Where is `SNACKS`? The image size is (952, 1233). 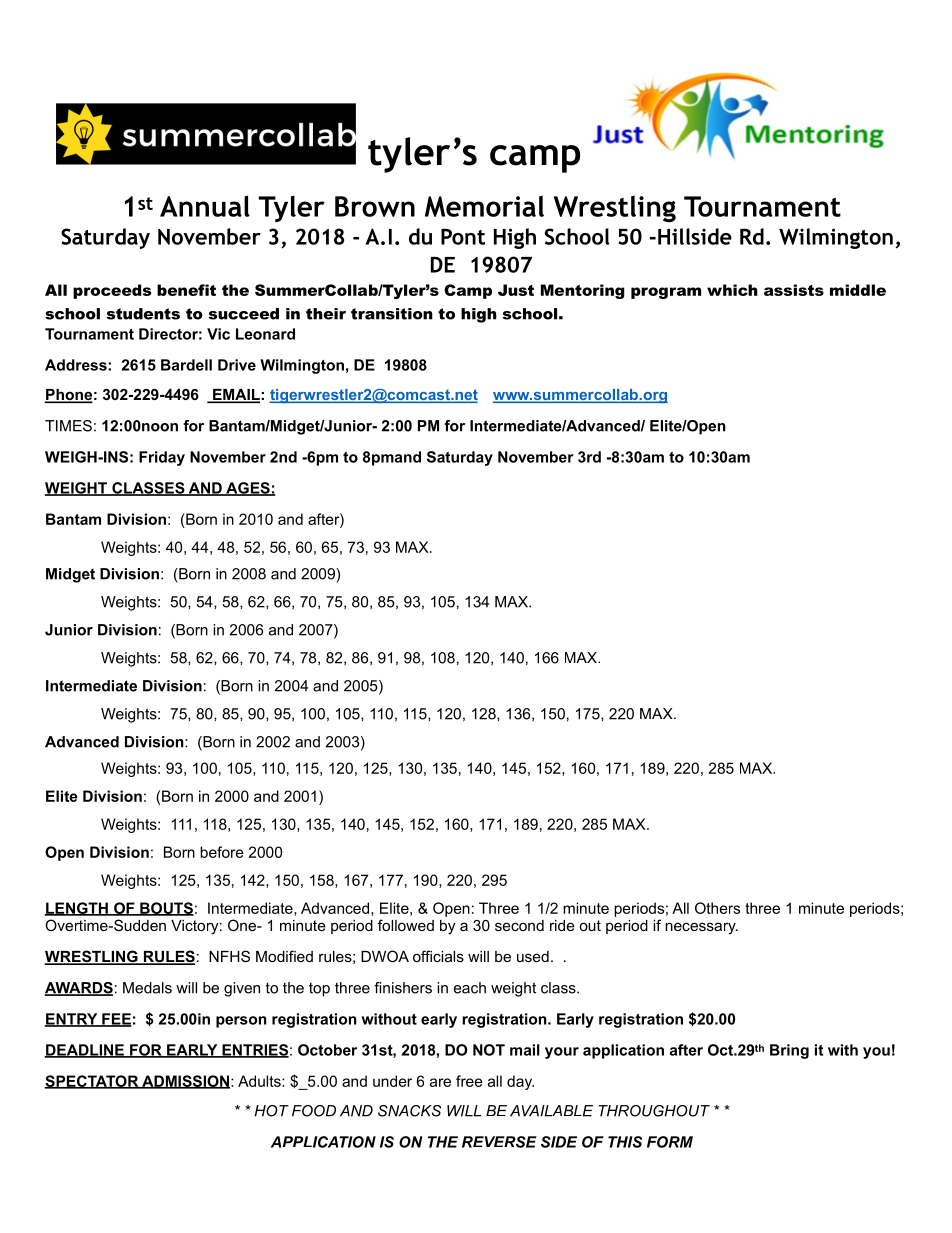
SNACKS is located at coordinates (409, 1111).
